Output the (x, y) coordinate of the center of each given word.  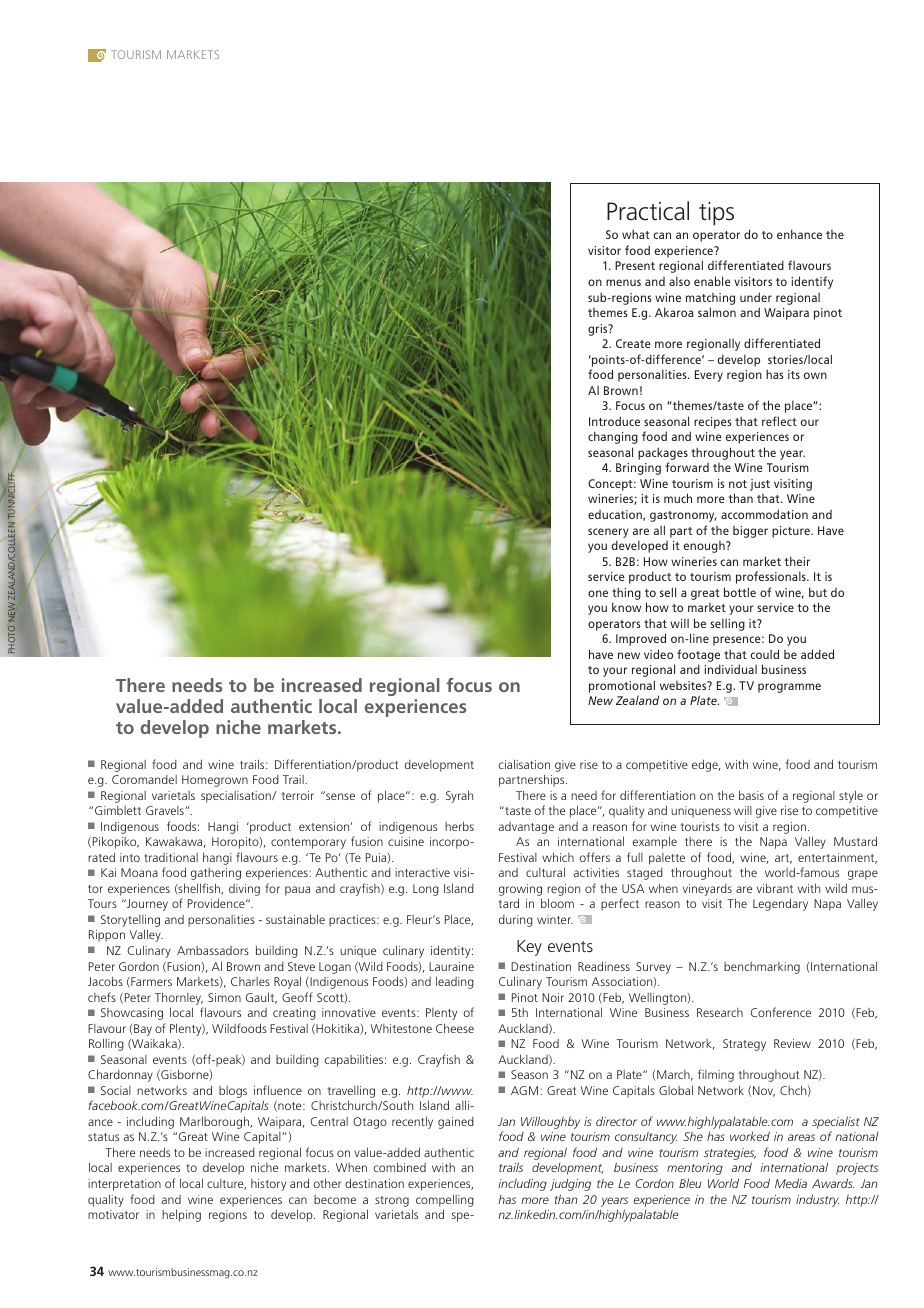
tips (716, 213)
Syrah (459, 796)
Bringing (638, 469)
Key (529, 948)
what (636, 234)
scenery (608, 533)
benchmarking (762, 968)
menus (623, 282)
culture (226, 1184)
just (760, 485)
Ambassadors (213, 950)
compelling (445, 1200)
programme (789, 688)
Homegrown (215, 781)
